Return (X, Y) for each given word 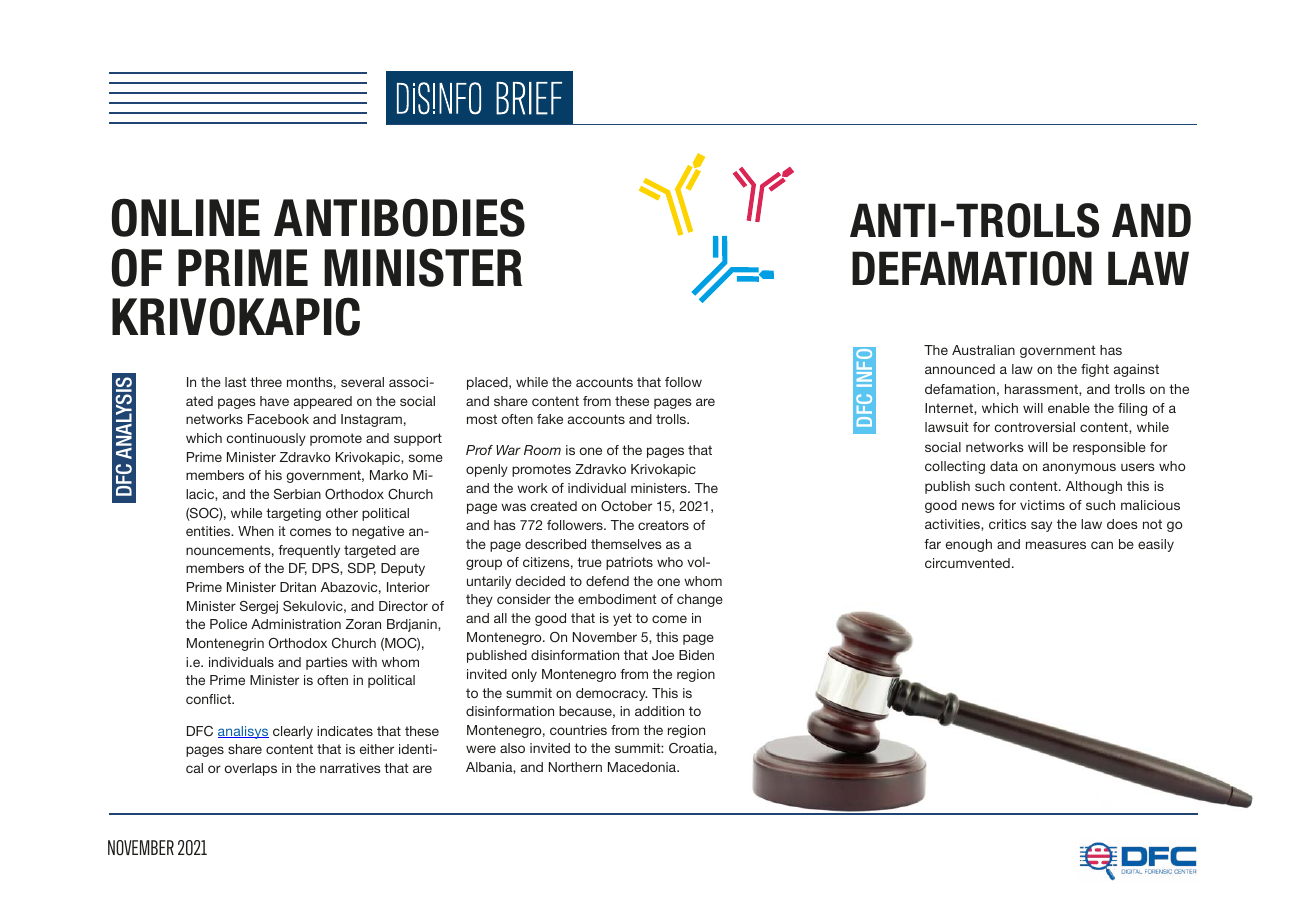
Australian (983, 350)
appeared (323, 402)
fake (550, 419)
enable (1069, 408)
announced (960, 369)
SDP (362, 569)
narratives (350, 768)
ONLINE (186, 217)
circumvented (967, 563)
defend (607, 581)
